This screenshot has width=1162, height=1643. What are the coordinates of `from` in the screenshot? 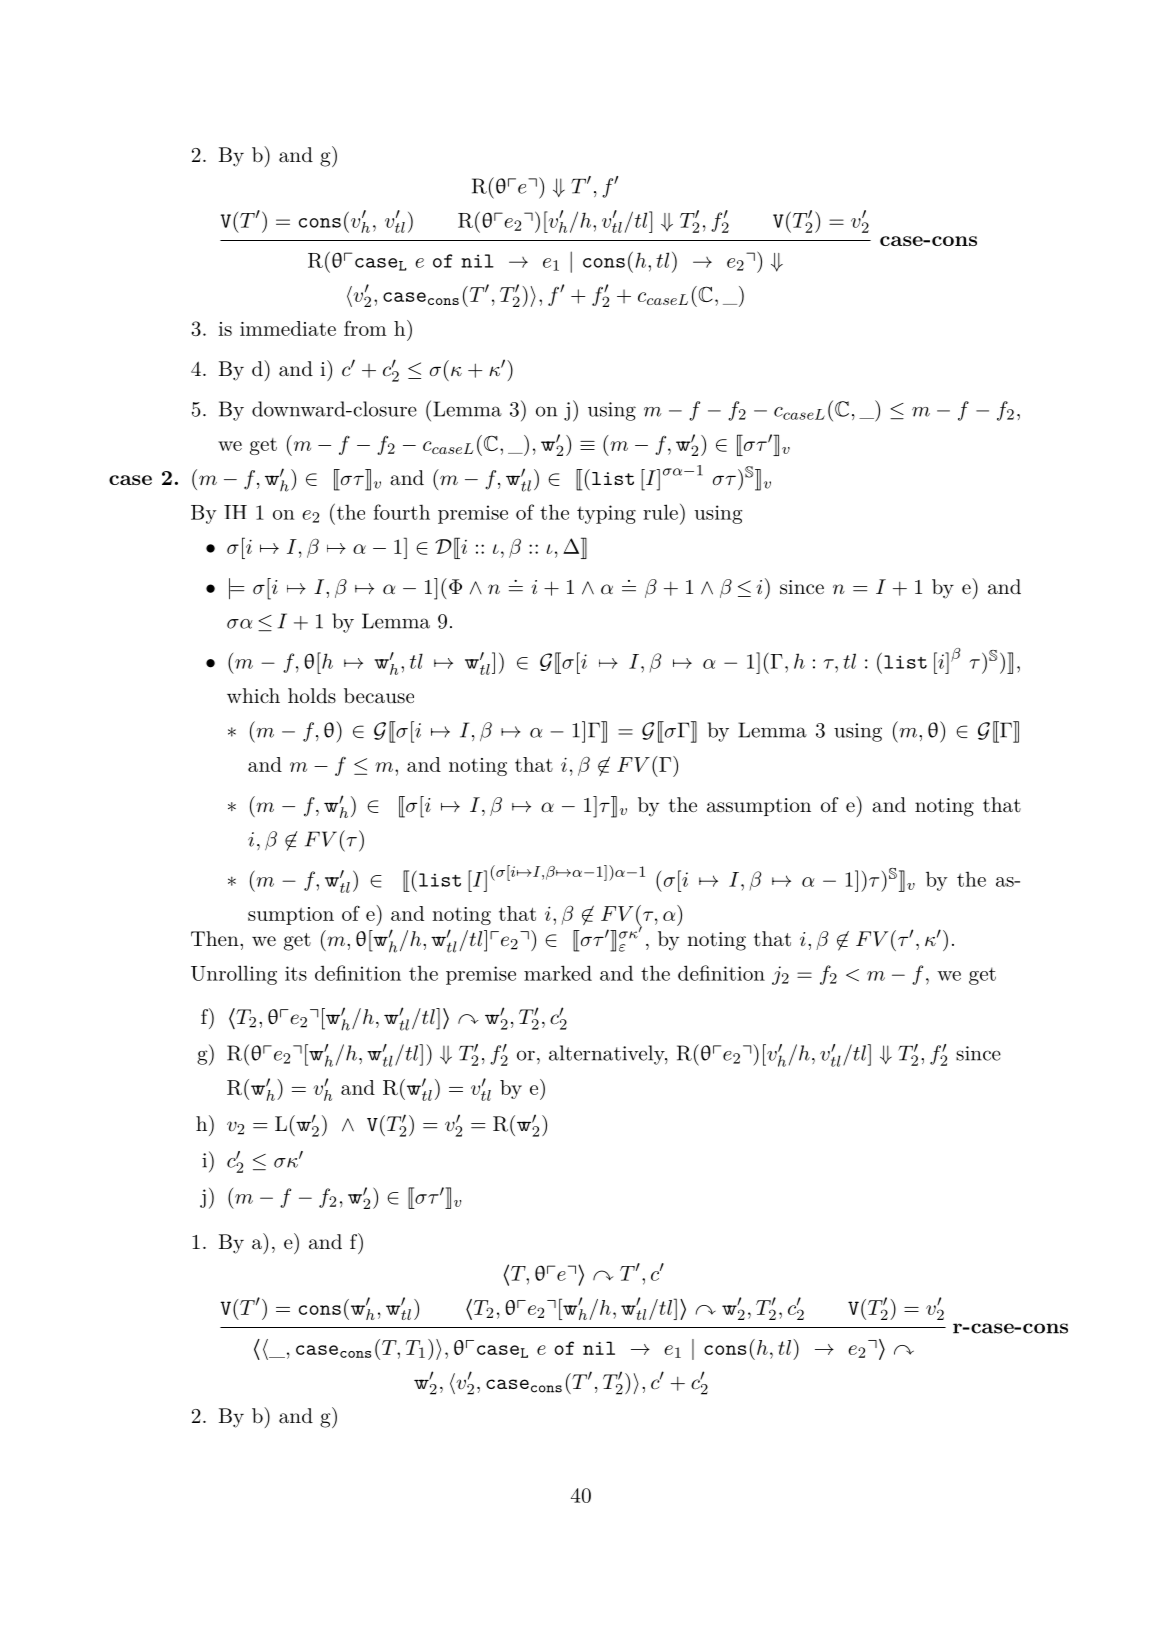 It's located at (365, 328).
